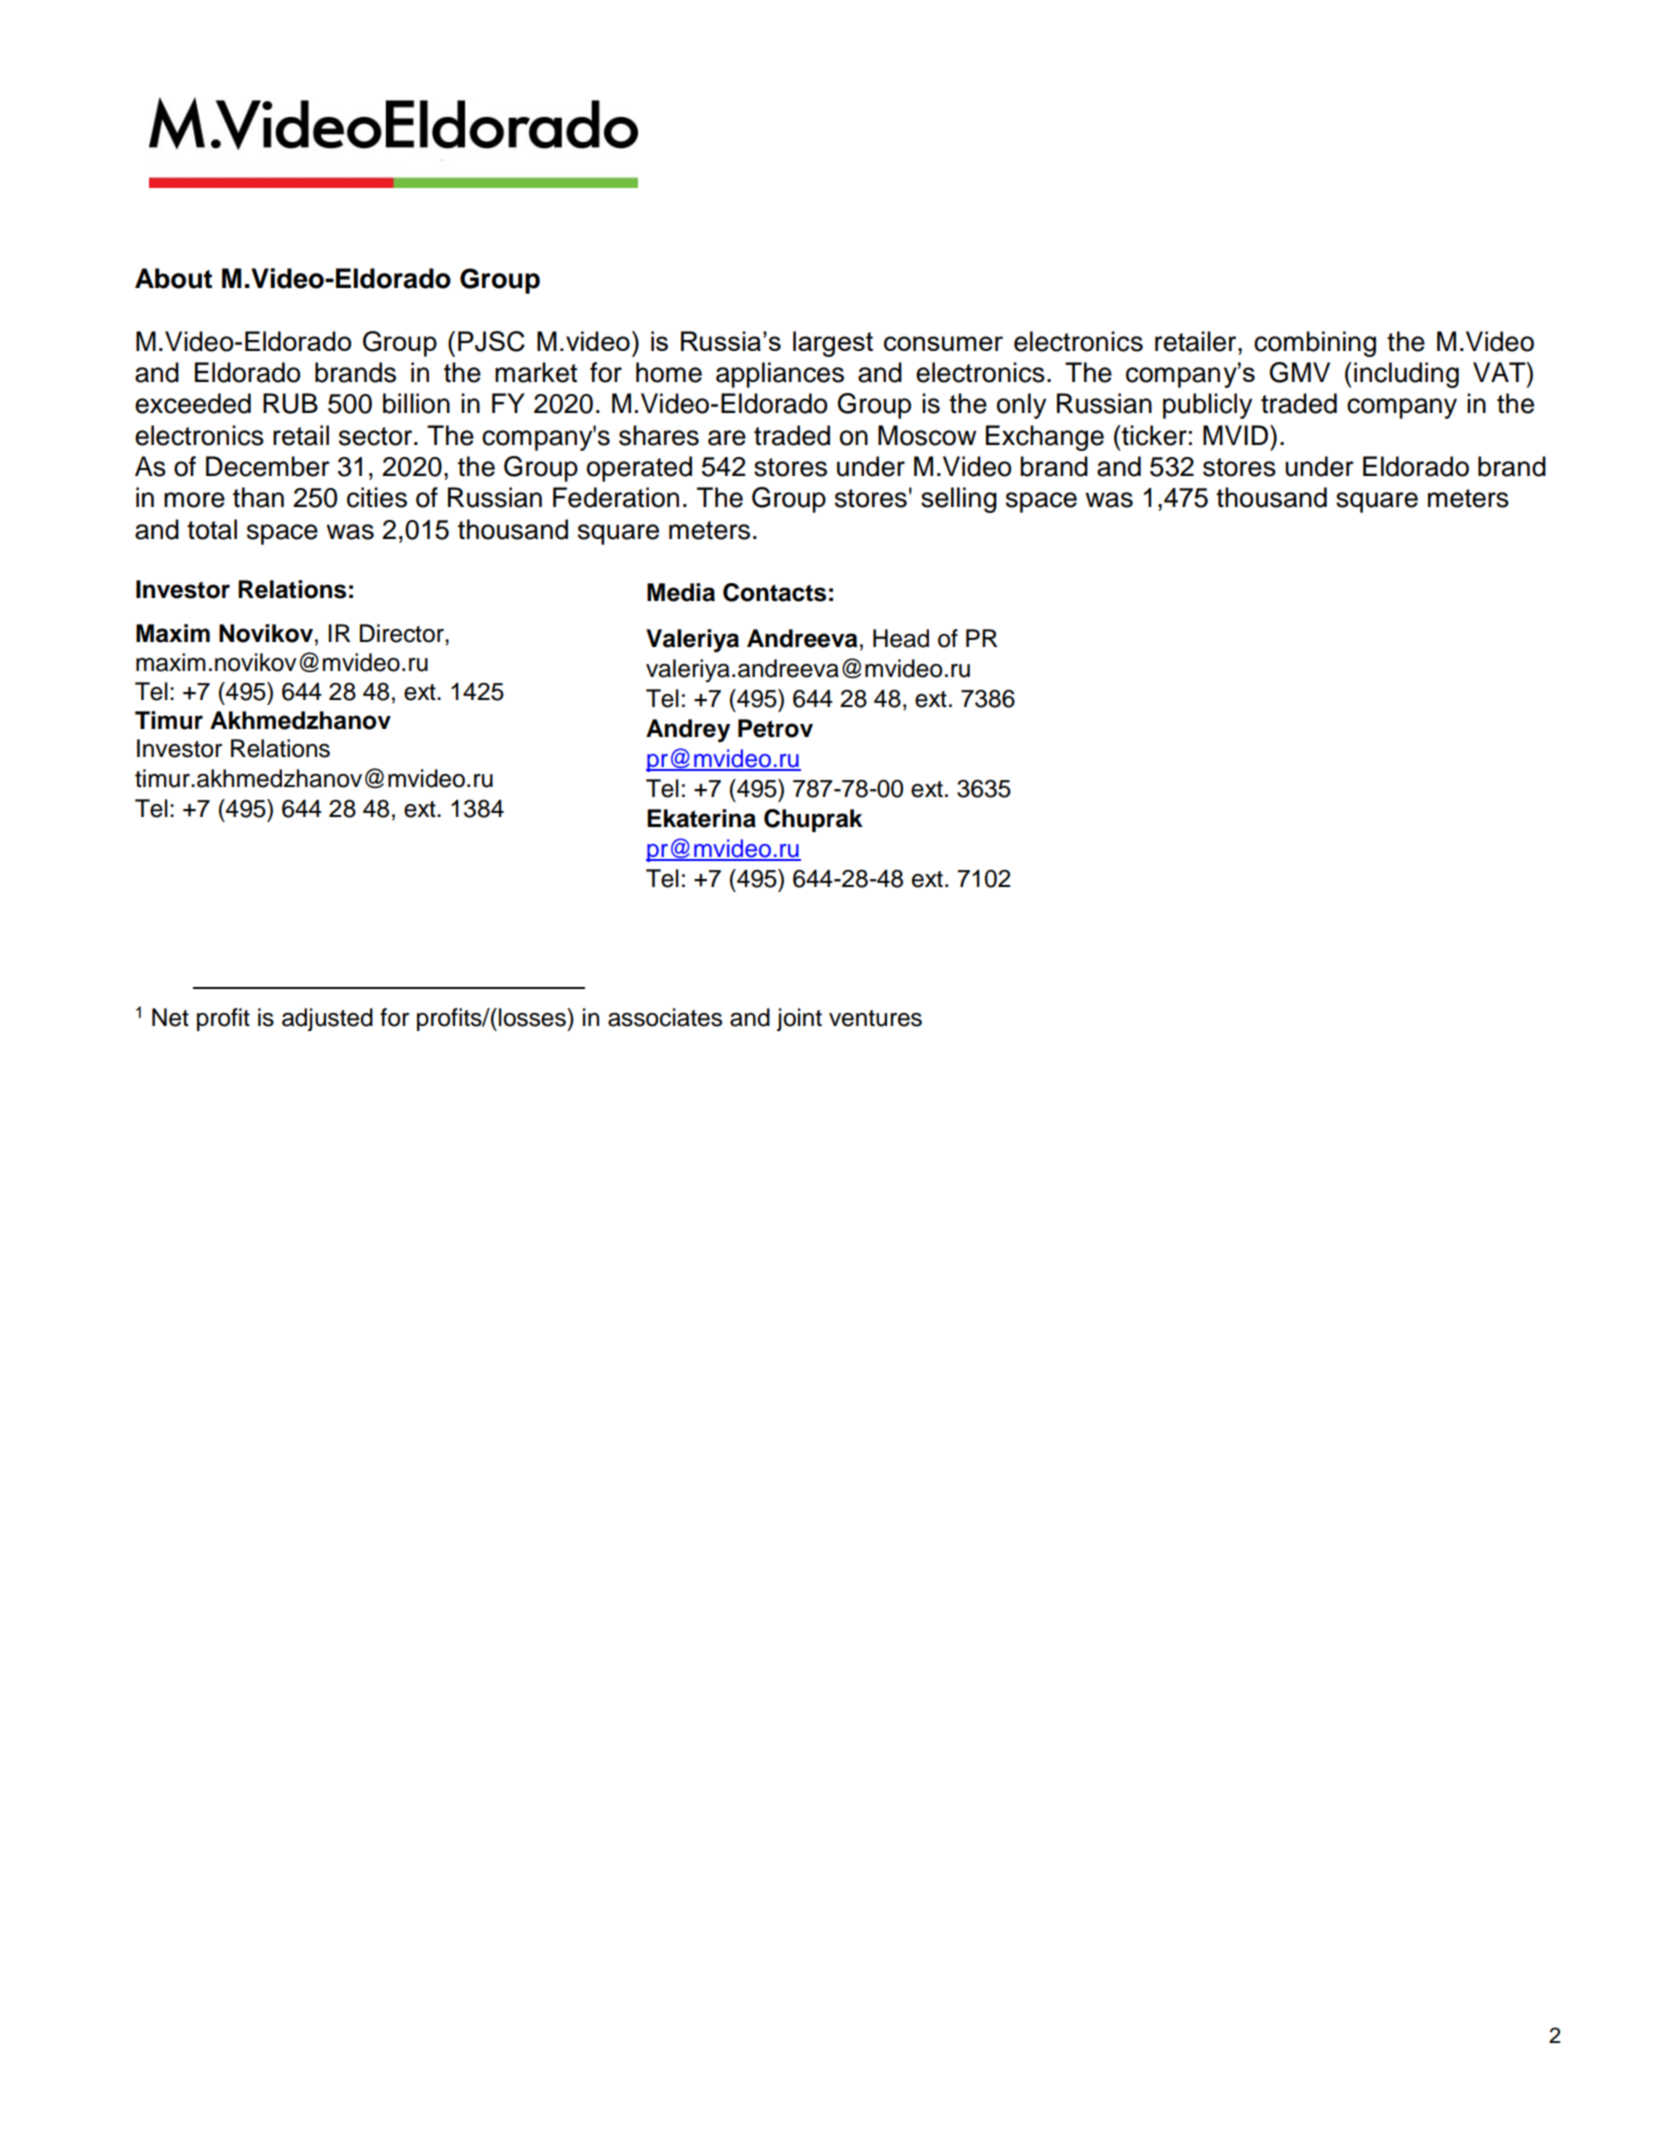 The height and width of the image is (2153, 1664). Describe the element at coordinates (901, 638) in the image. I see `Head` at that location.
